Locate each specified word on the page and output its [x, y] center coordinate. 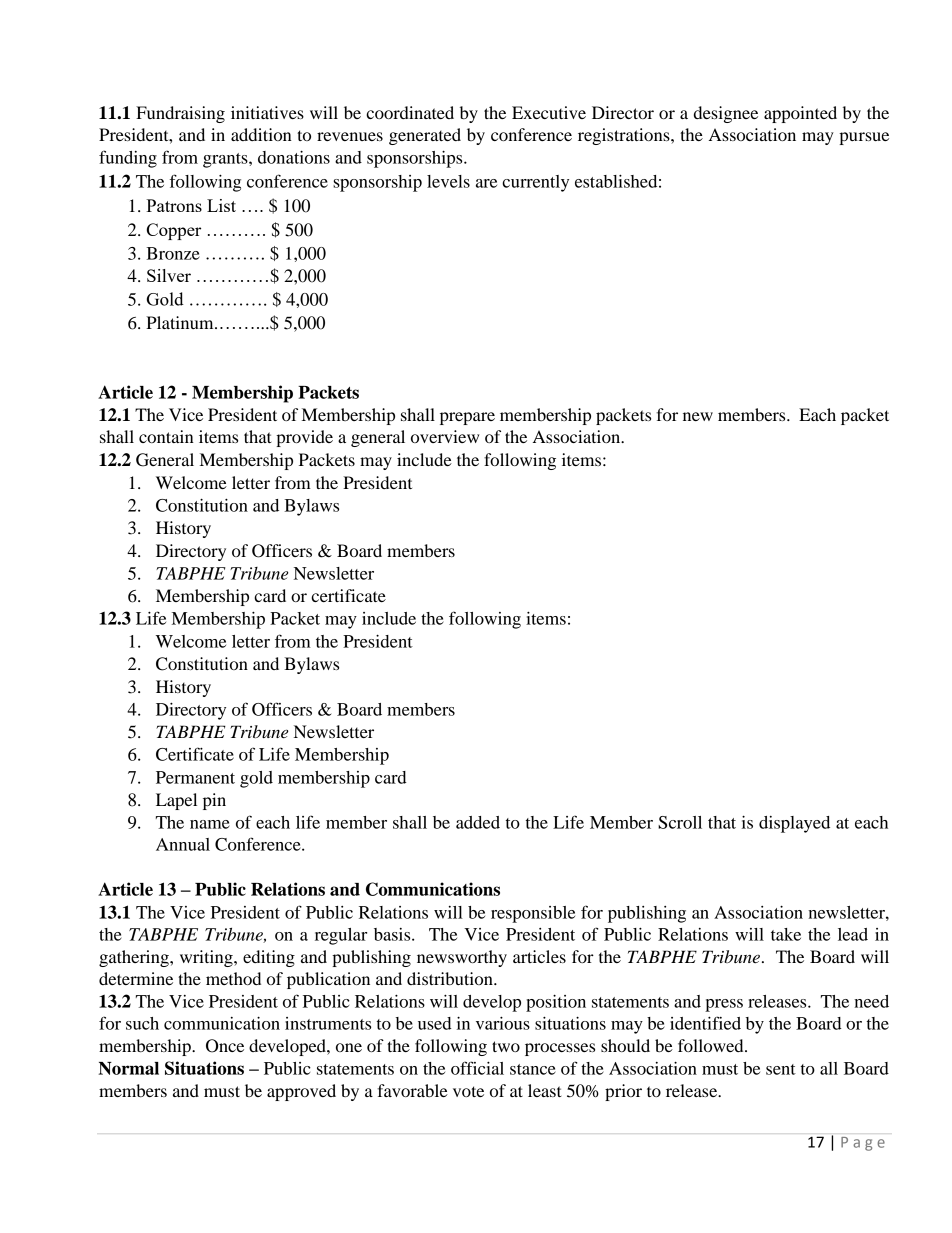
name [210, 824]
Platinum [181, 322]
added [478, 822]
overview [445, 436]
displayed [794, 824]
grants [226, 160]
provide [304, 438]
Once [225, 1046]
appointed [800, 114]
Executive [549, 112]
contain [166, 436]
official [477, 1068]
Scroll [680, 822]
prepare [467, 418]
